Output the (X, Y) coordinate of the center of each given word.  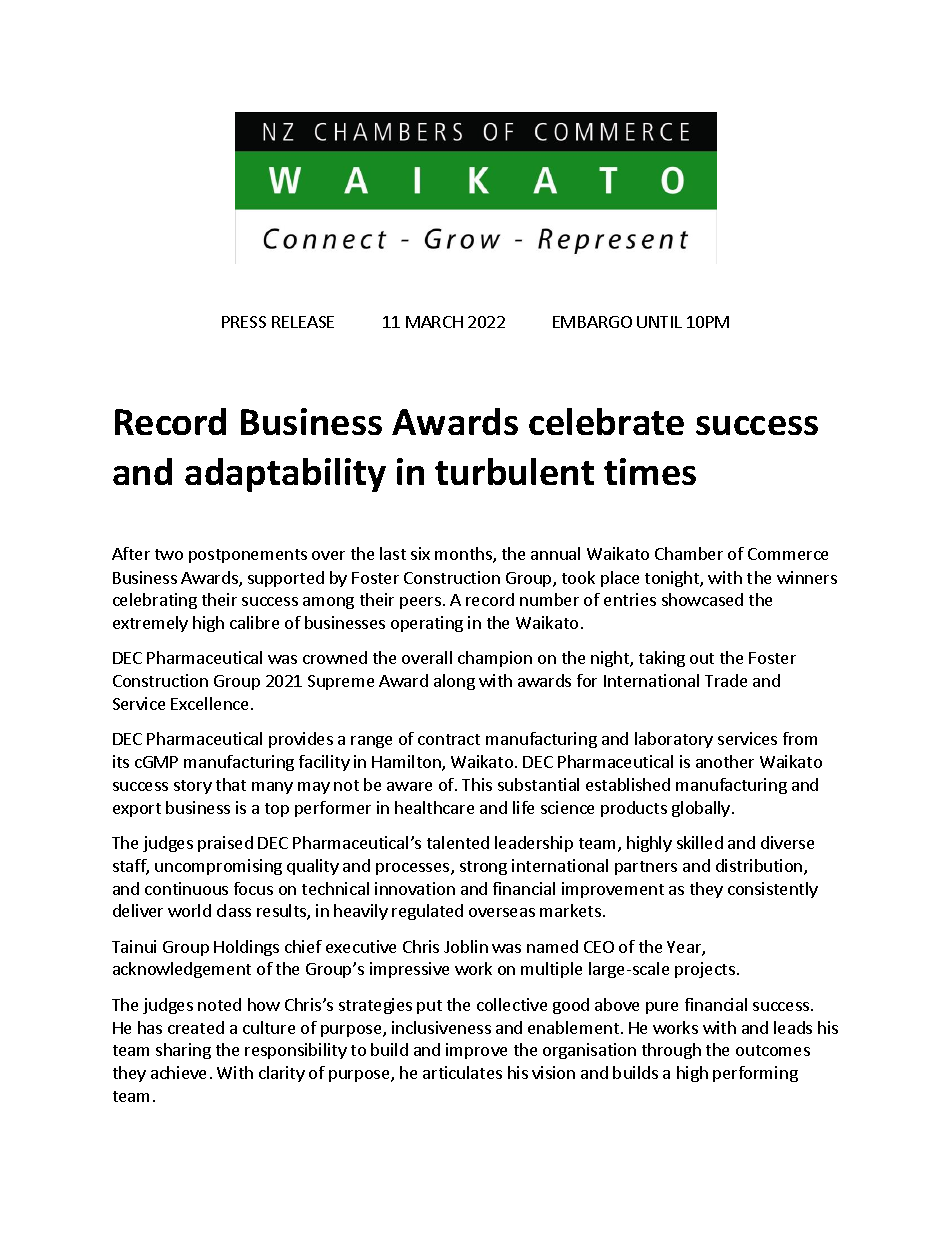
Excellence (211, 703)
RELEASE (303, 322)
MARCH (434, 322)
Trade (726, 680)
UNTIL (659, 322)
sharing (183, 1051)
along (454, 682)
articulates (462, 1072)
